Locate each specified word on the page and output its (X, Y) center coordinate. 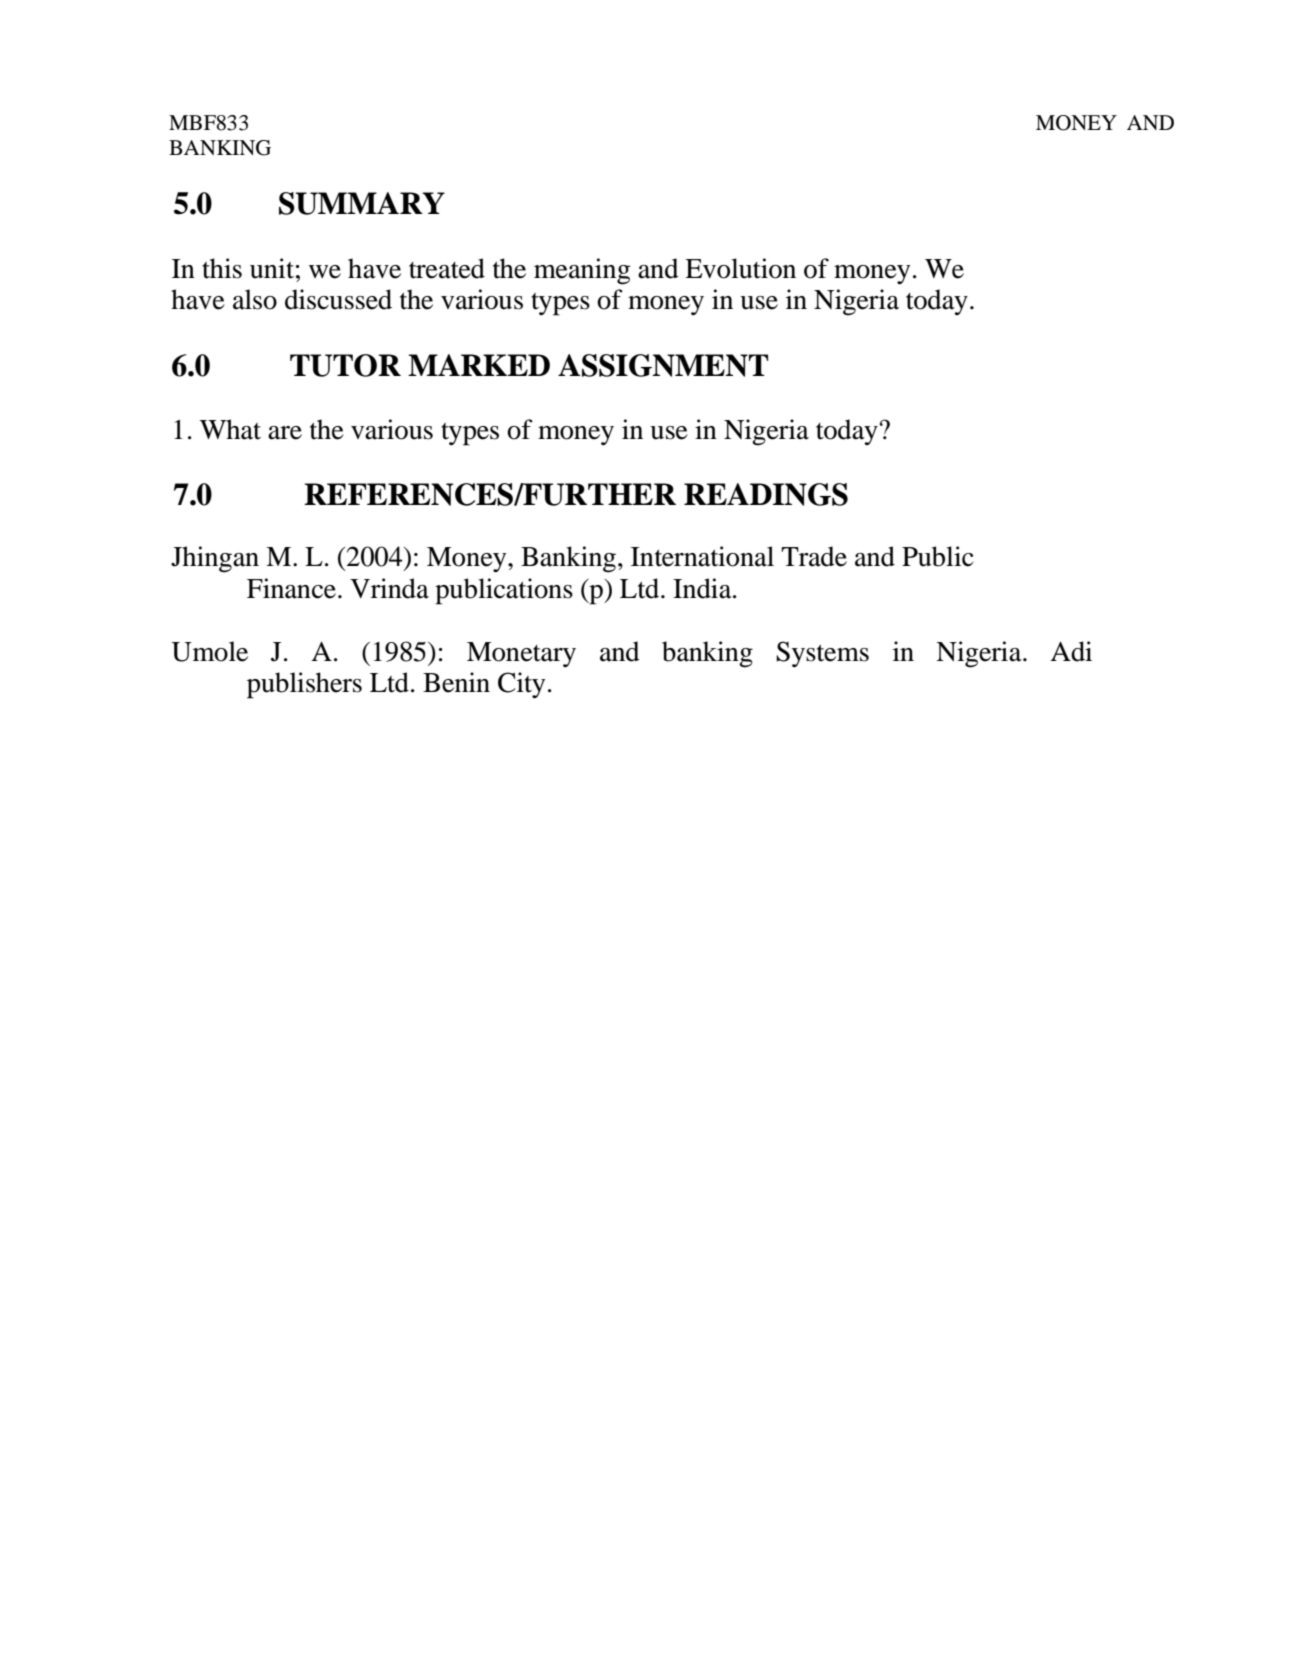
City (521, 685)
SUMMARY (362, 203)
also (255, 299)
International (702, 556)
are (285, 433)
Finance (291, 588)
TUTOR (345, 365)
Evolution (740, 268)
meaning (582, 271)
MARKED (479, 365)
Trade (814, 556)
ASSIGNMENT (663, 365)
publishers (304, 685)
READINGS (766, 494)
